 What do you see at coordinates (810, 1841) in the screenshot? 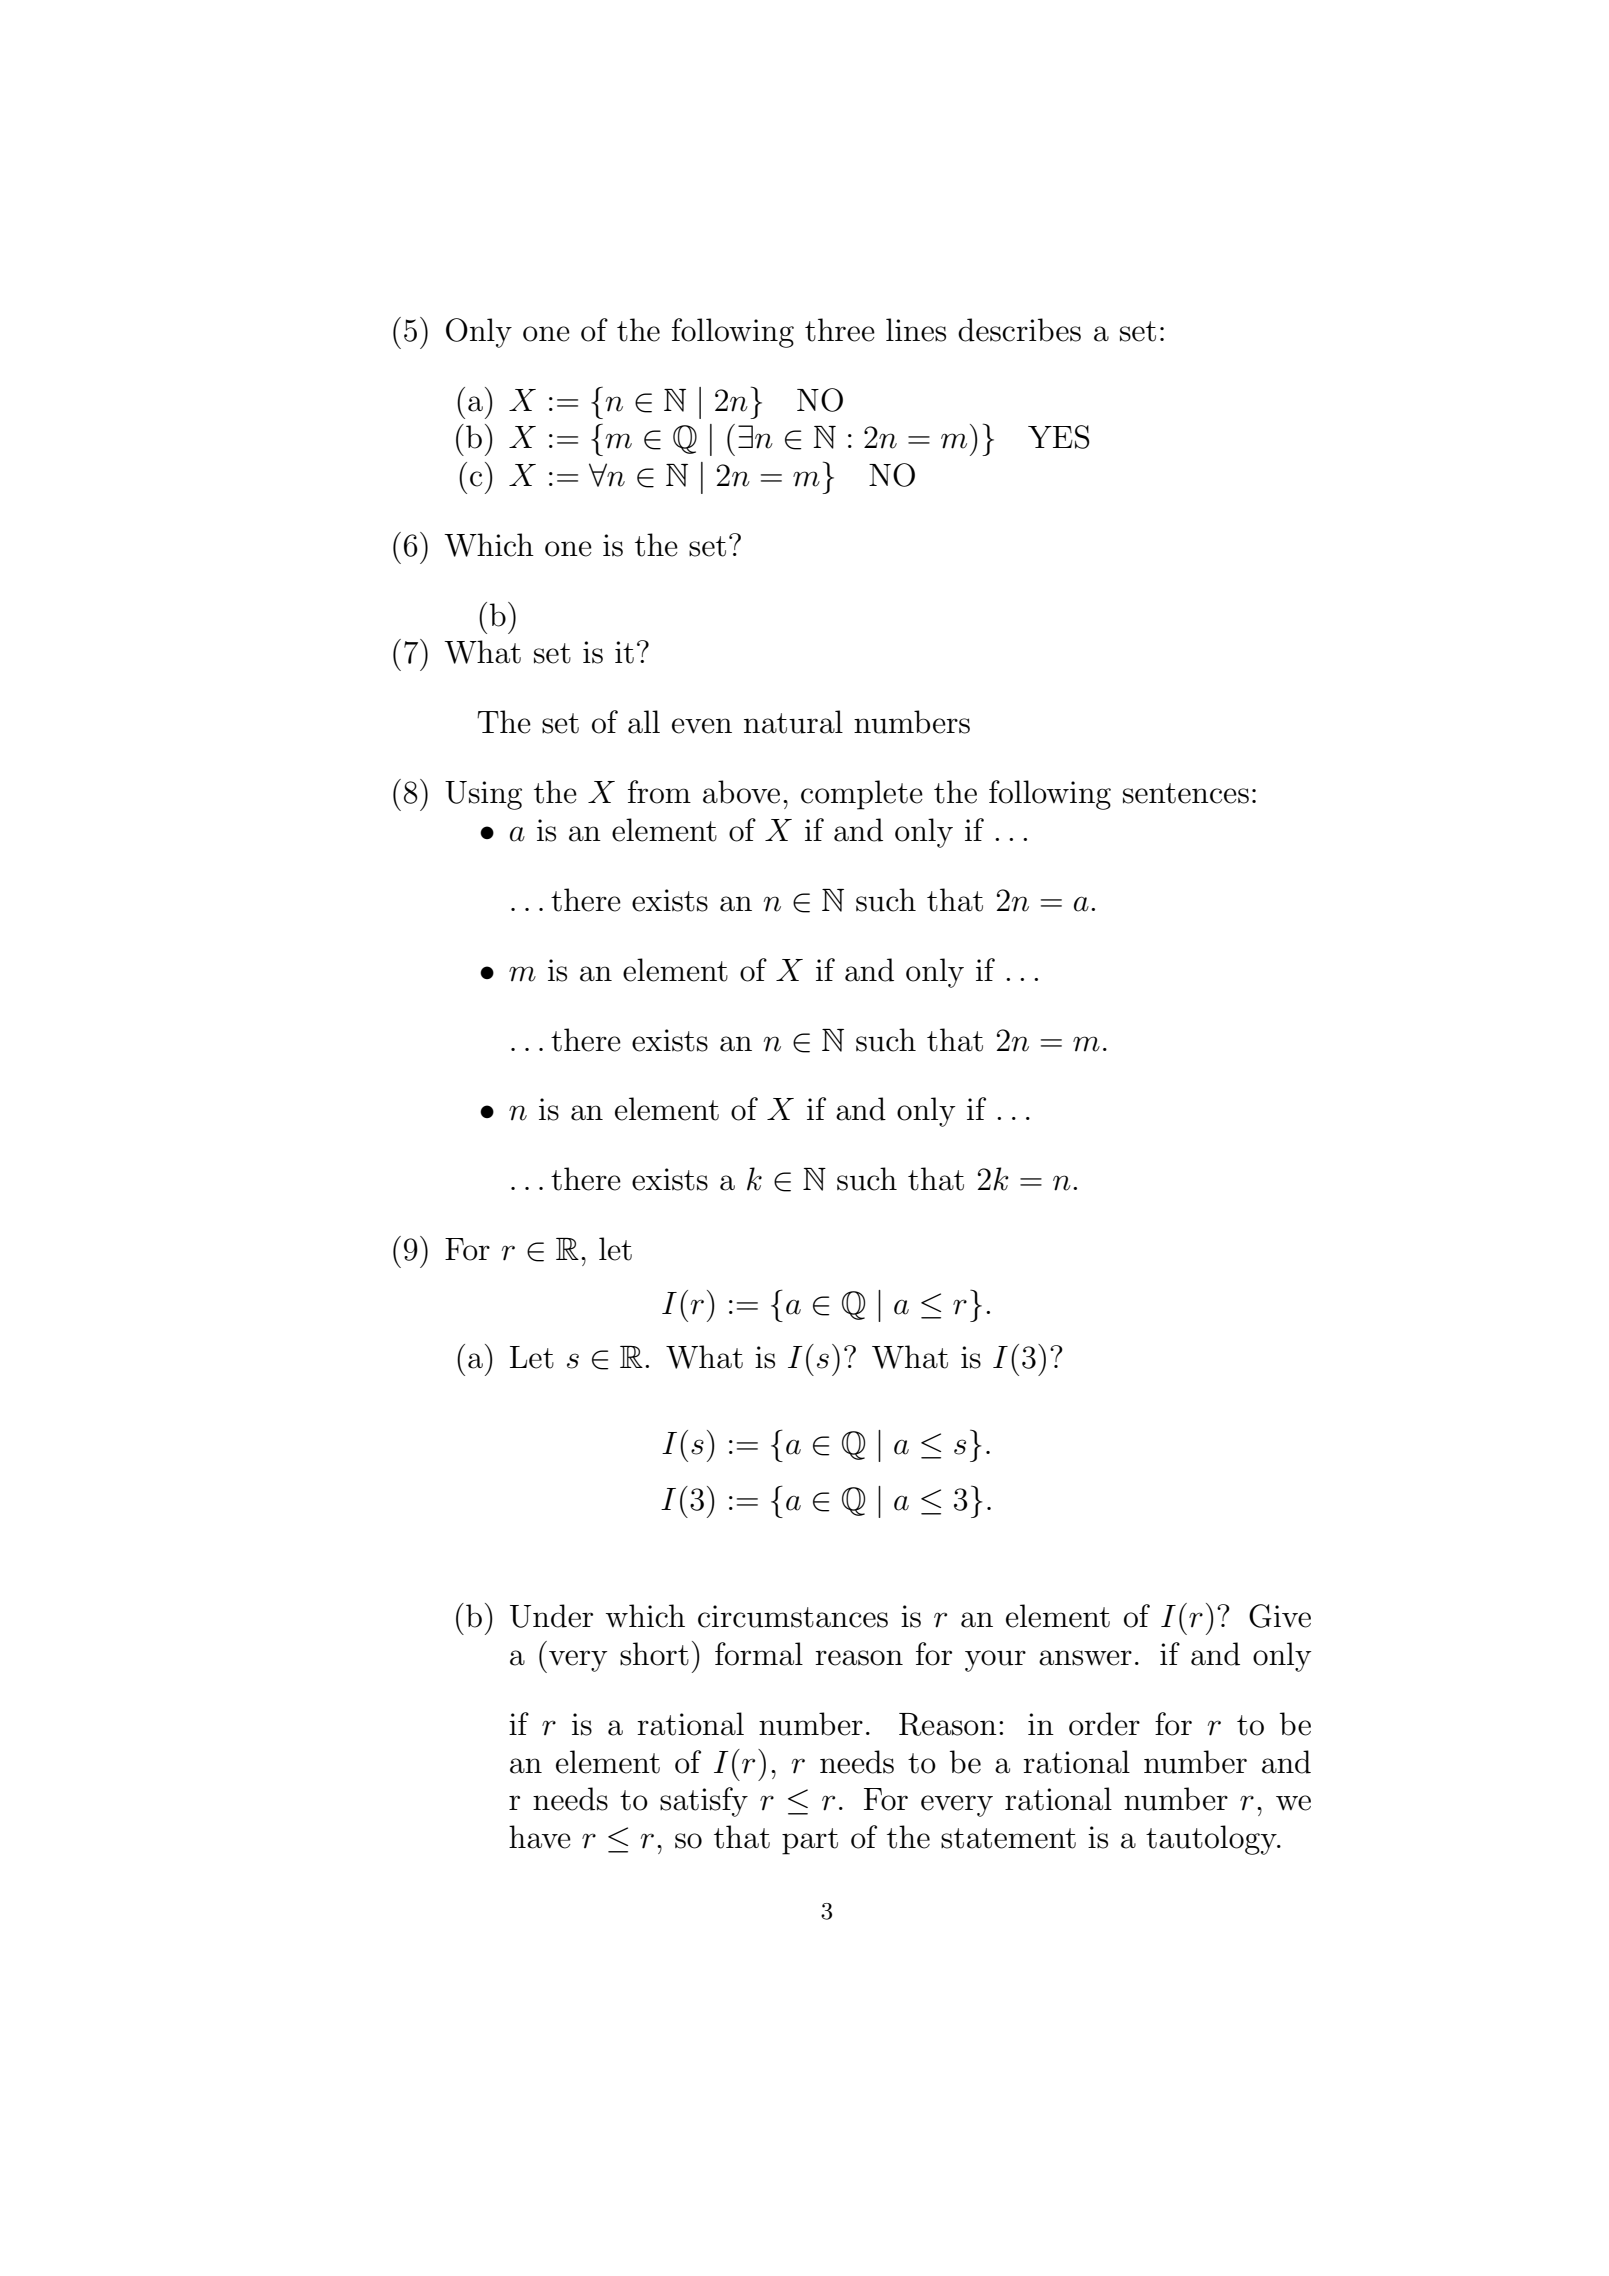
I see `part` at bounding box center [810, 1841].
